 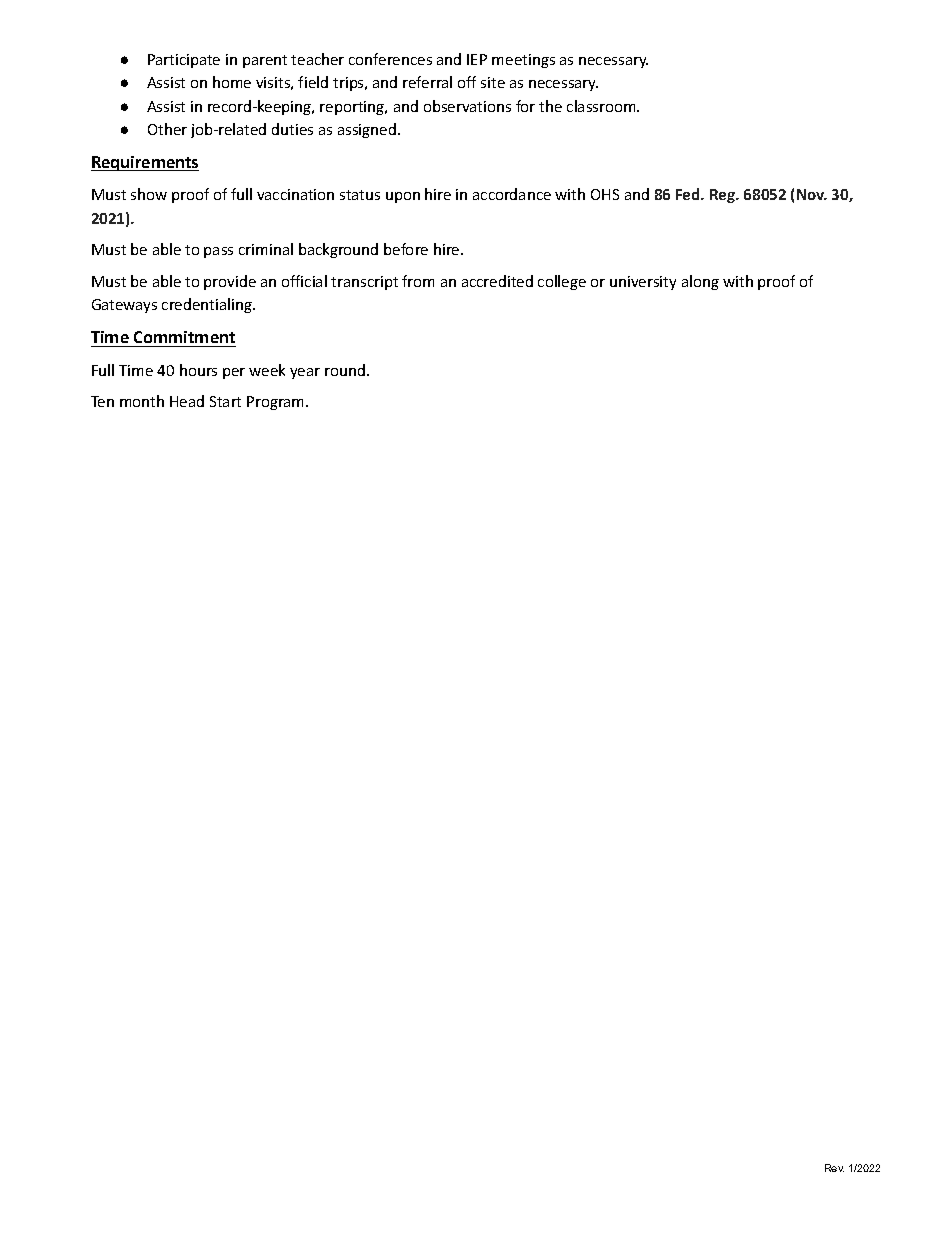 What do you see at coordinates (267, 370) in the page?
I see `week` at bounding box center [267, 370].
